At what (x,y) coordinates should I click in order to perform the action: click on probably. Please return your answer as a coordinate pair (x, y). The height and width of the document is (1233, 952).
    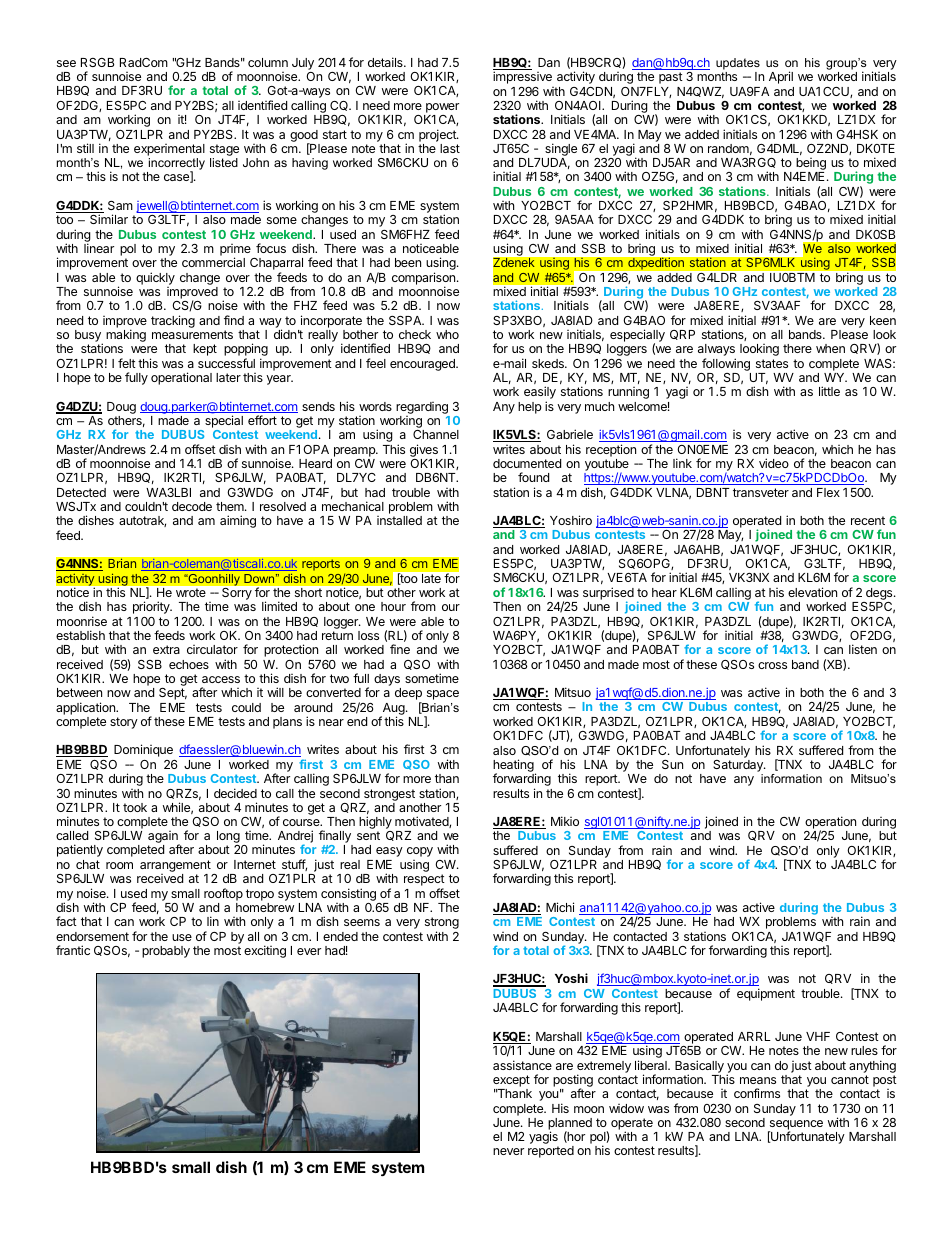
    Looking at the image, I should click on (166, 952).
